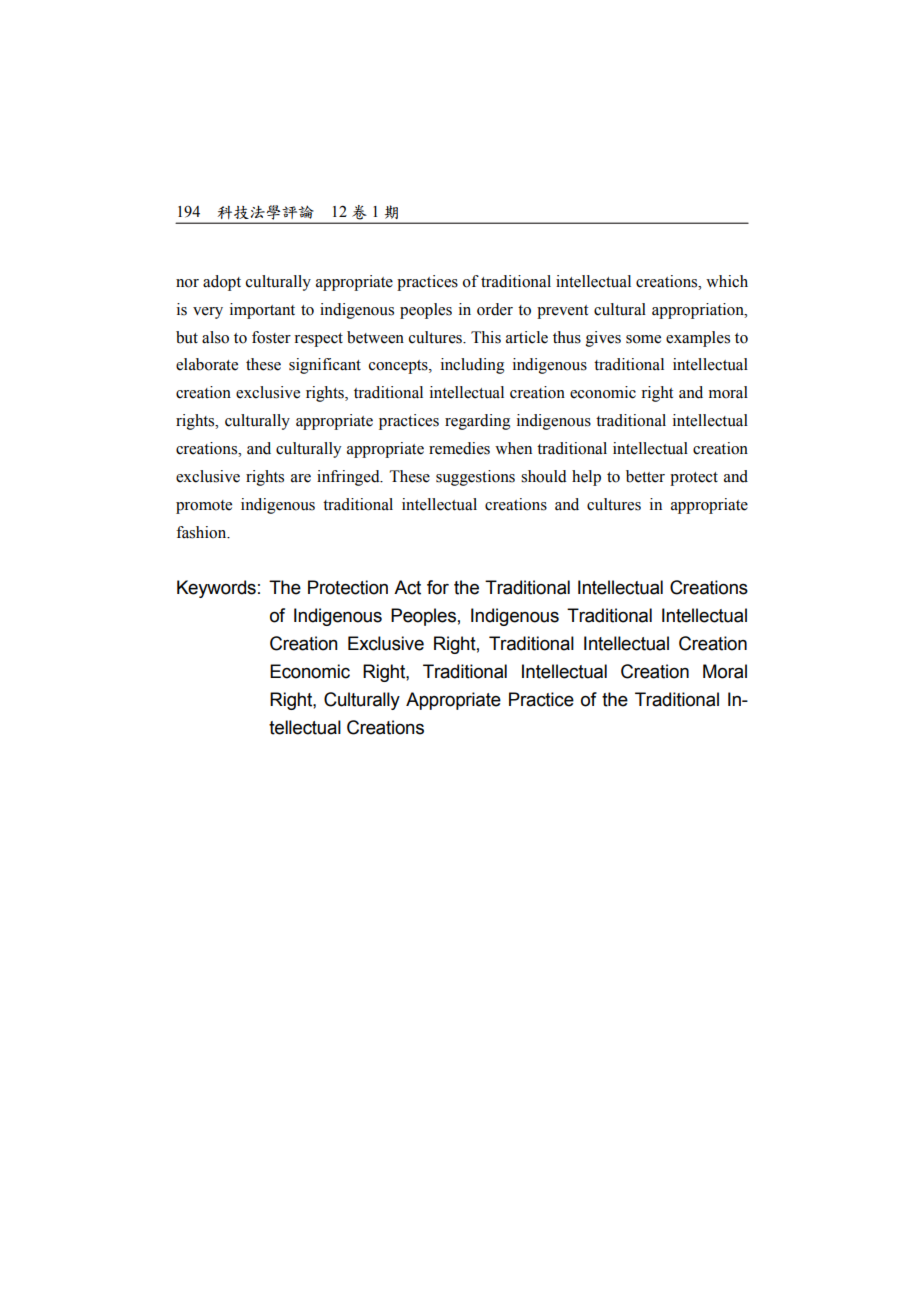 The height and width of the screenshot is (1308, 924). Describe the element at coordinates (271, 337) in the screenshot. I see `foster` at that location.
